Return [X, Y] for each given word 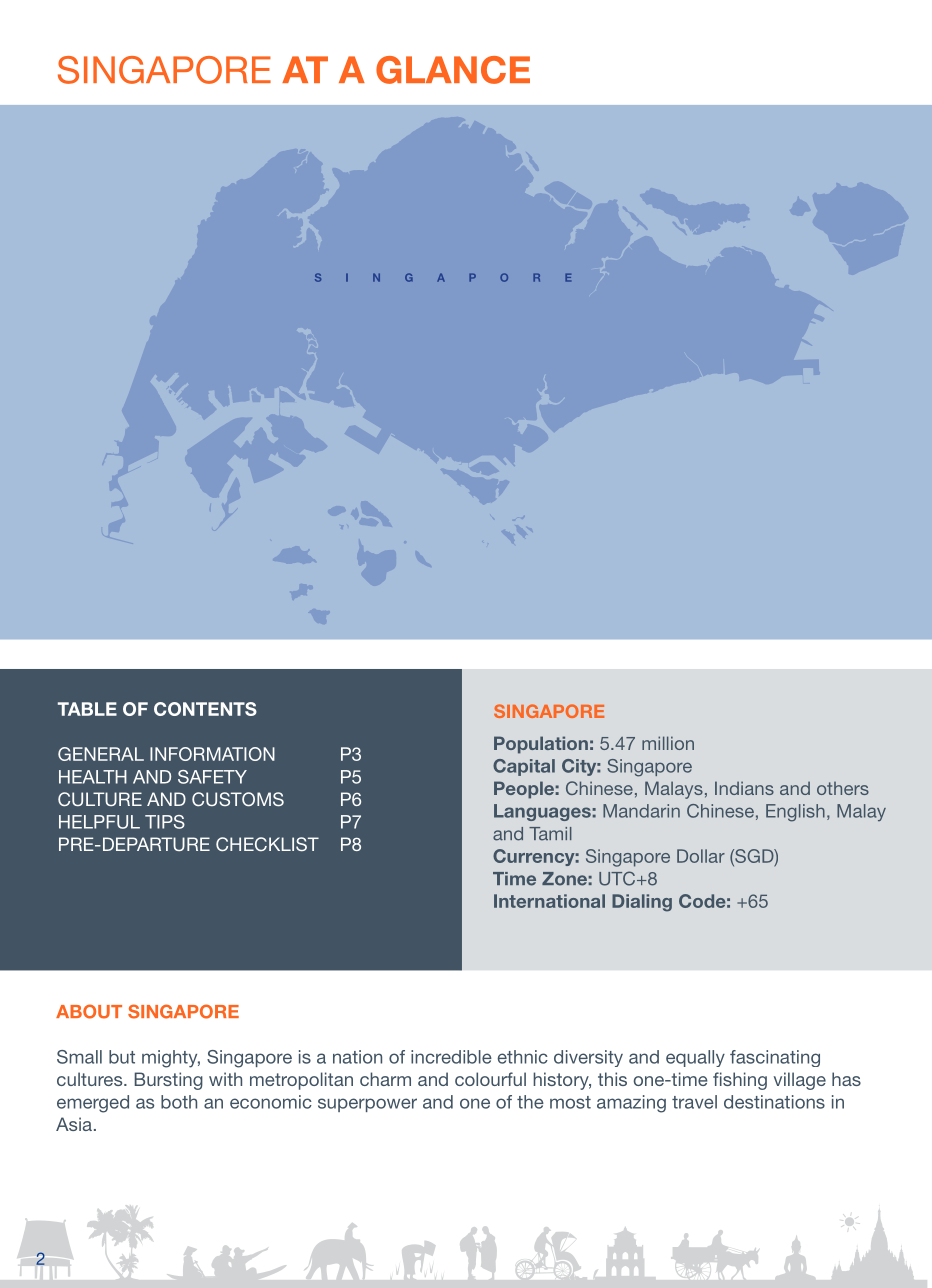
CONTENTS [205, 709]
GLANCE [453, 70]
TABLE [87, 709]
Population [541, 745]
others [843, 788]
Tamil [550, 834]
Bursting [169, 1081]
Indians [744, 788]
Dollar [701, 856]
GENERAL [101, 754]
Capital [524, 767]
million [668, 743]
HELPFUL [99, 822]
